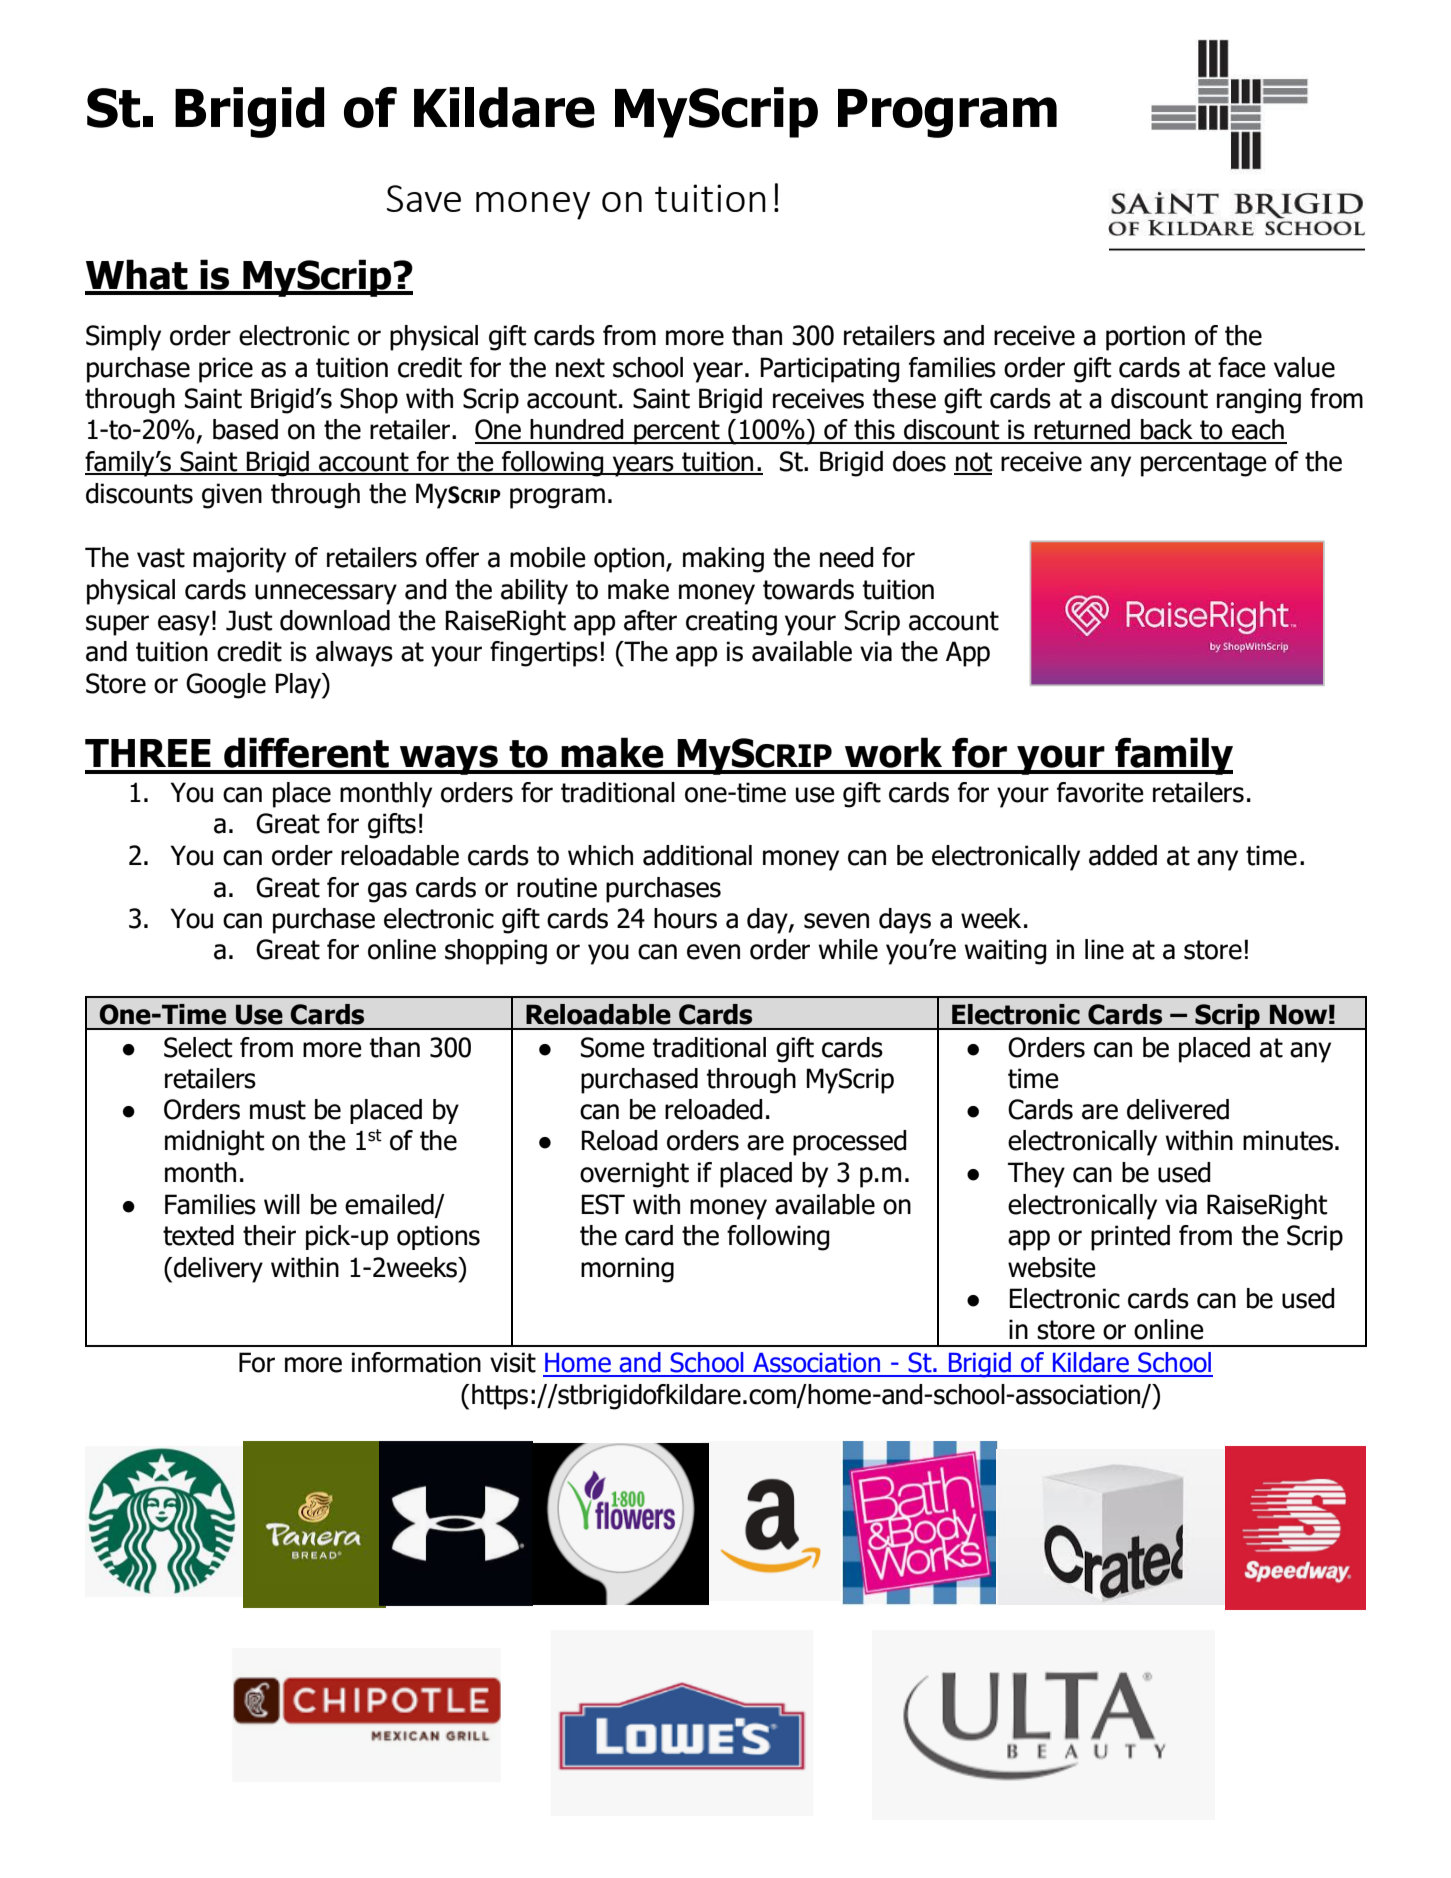  Describe the element at coordinates (627, 1270) in the image. I see `morning` at that location.
